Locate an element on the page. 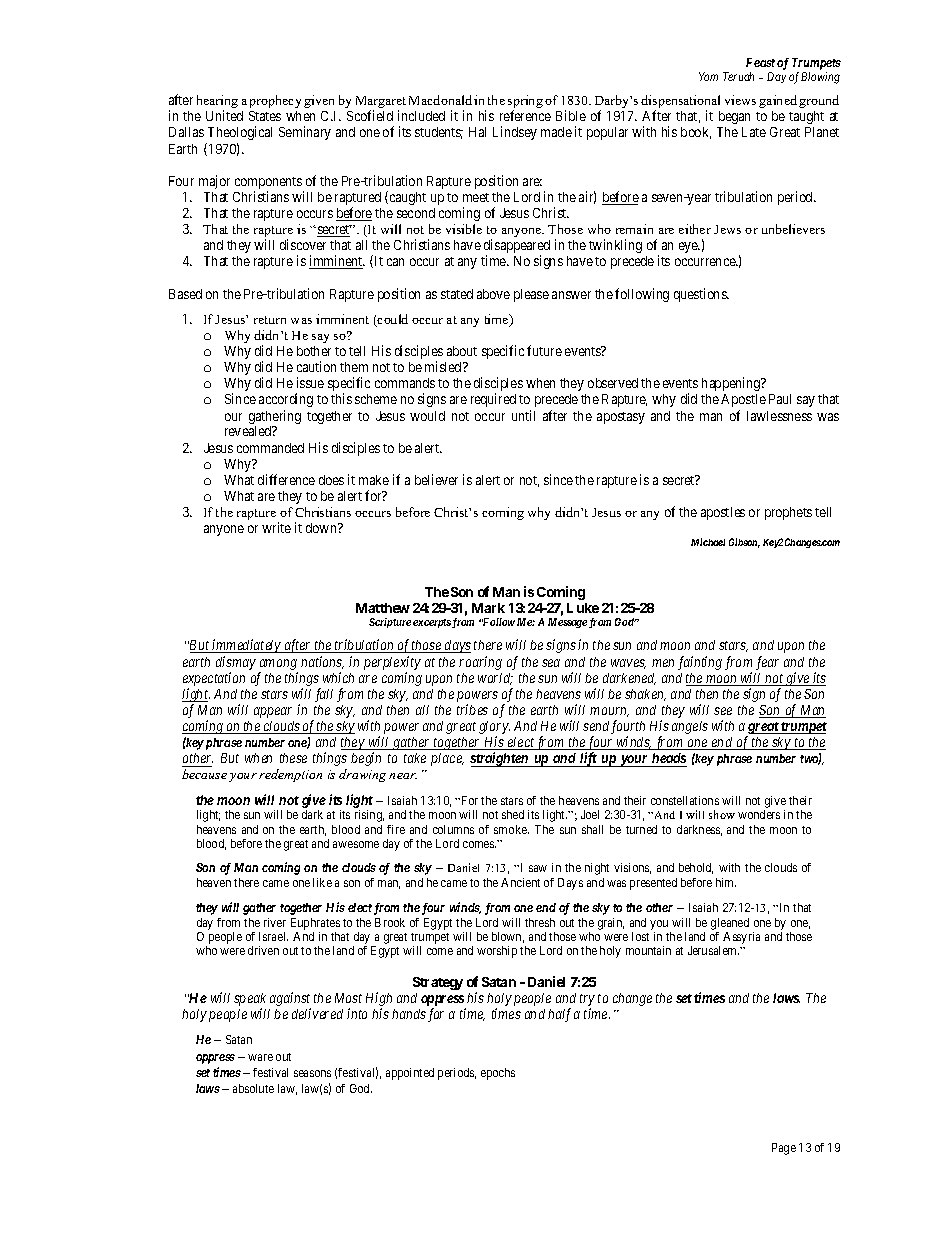 The image size is (952, 1233). prophecy is located at coordinates (275, 101).
